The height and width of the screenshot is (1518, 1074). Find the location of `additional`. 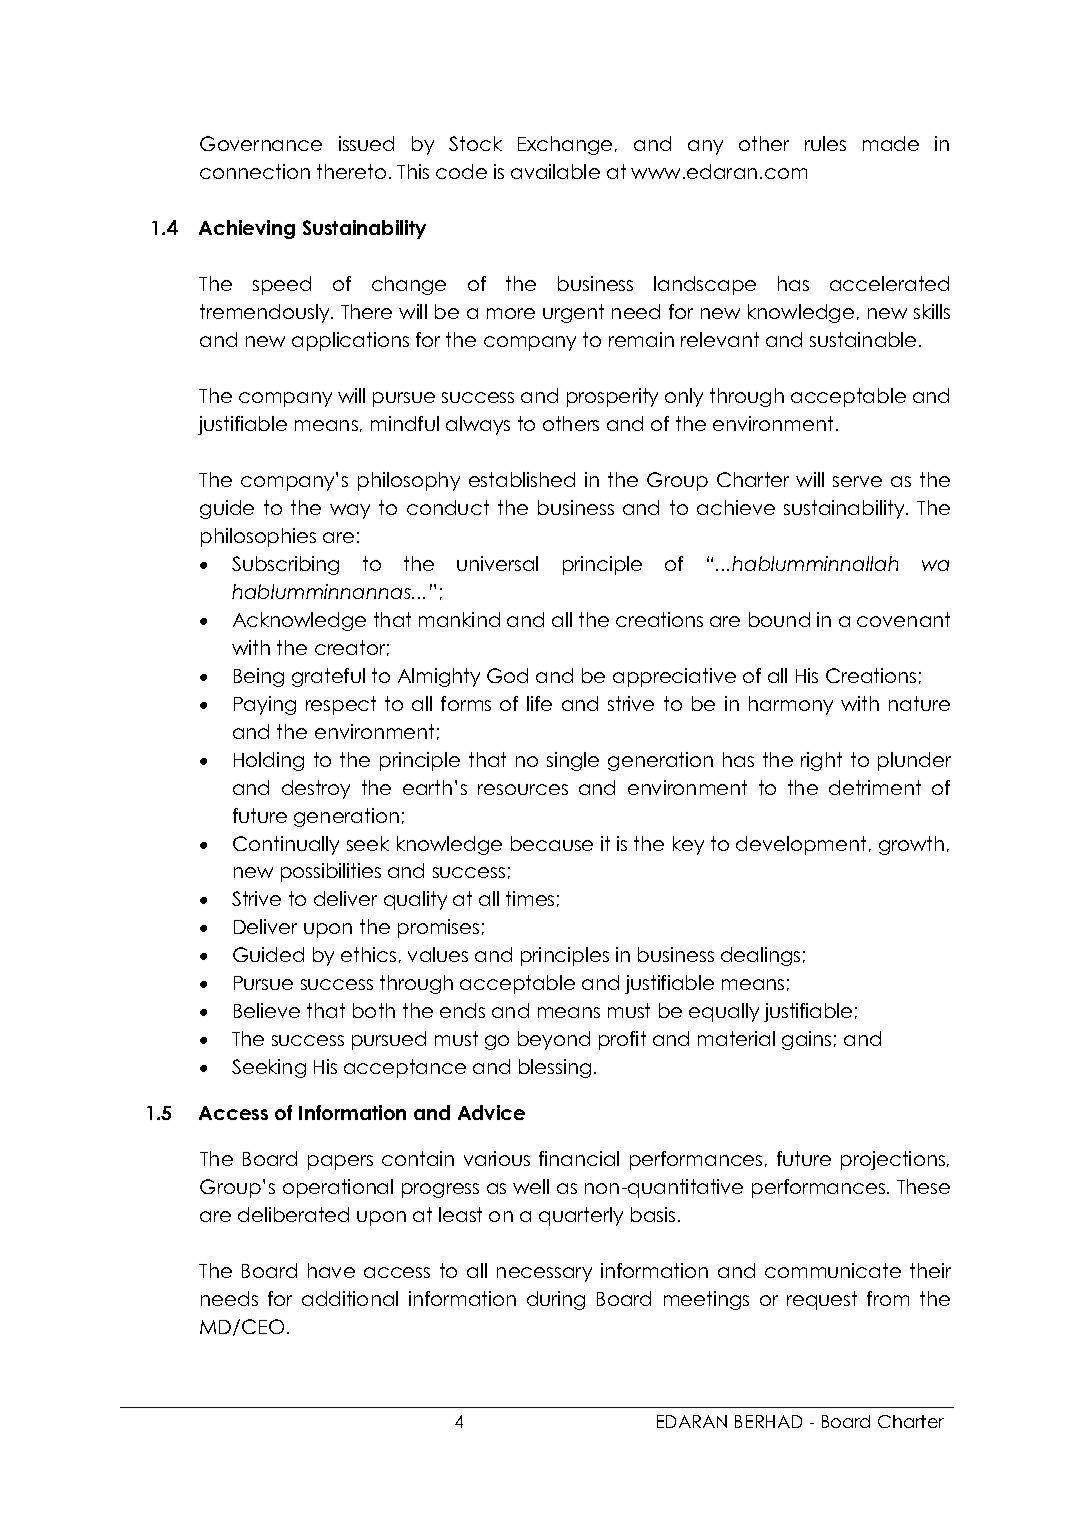

additional is located at coordinates (350, 1298).
